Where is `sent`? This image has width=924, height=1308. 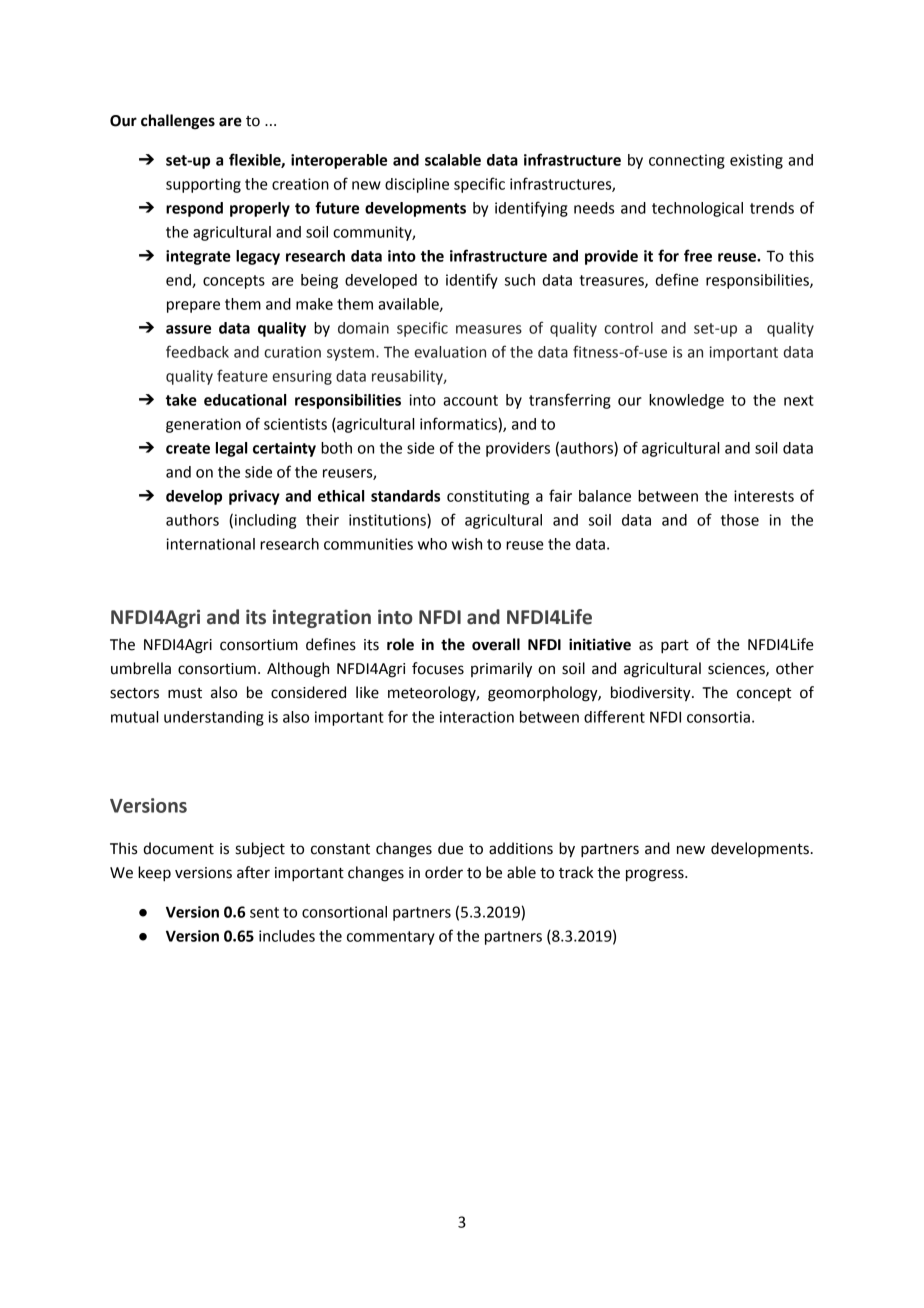 sent is located at coordinates (264, 912).
